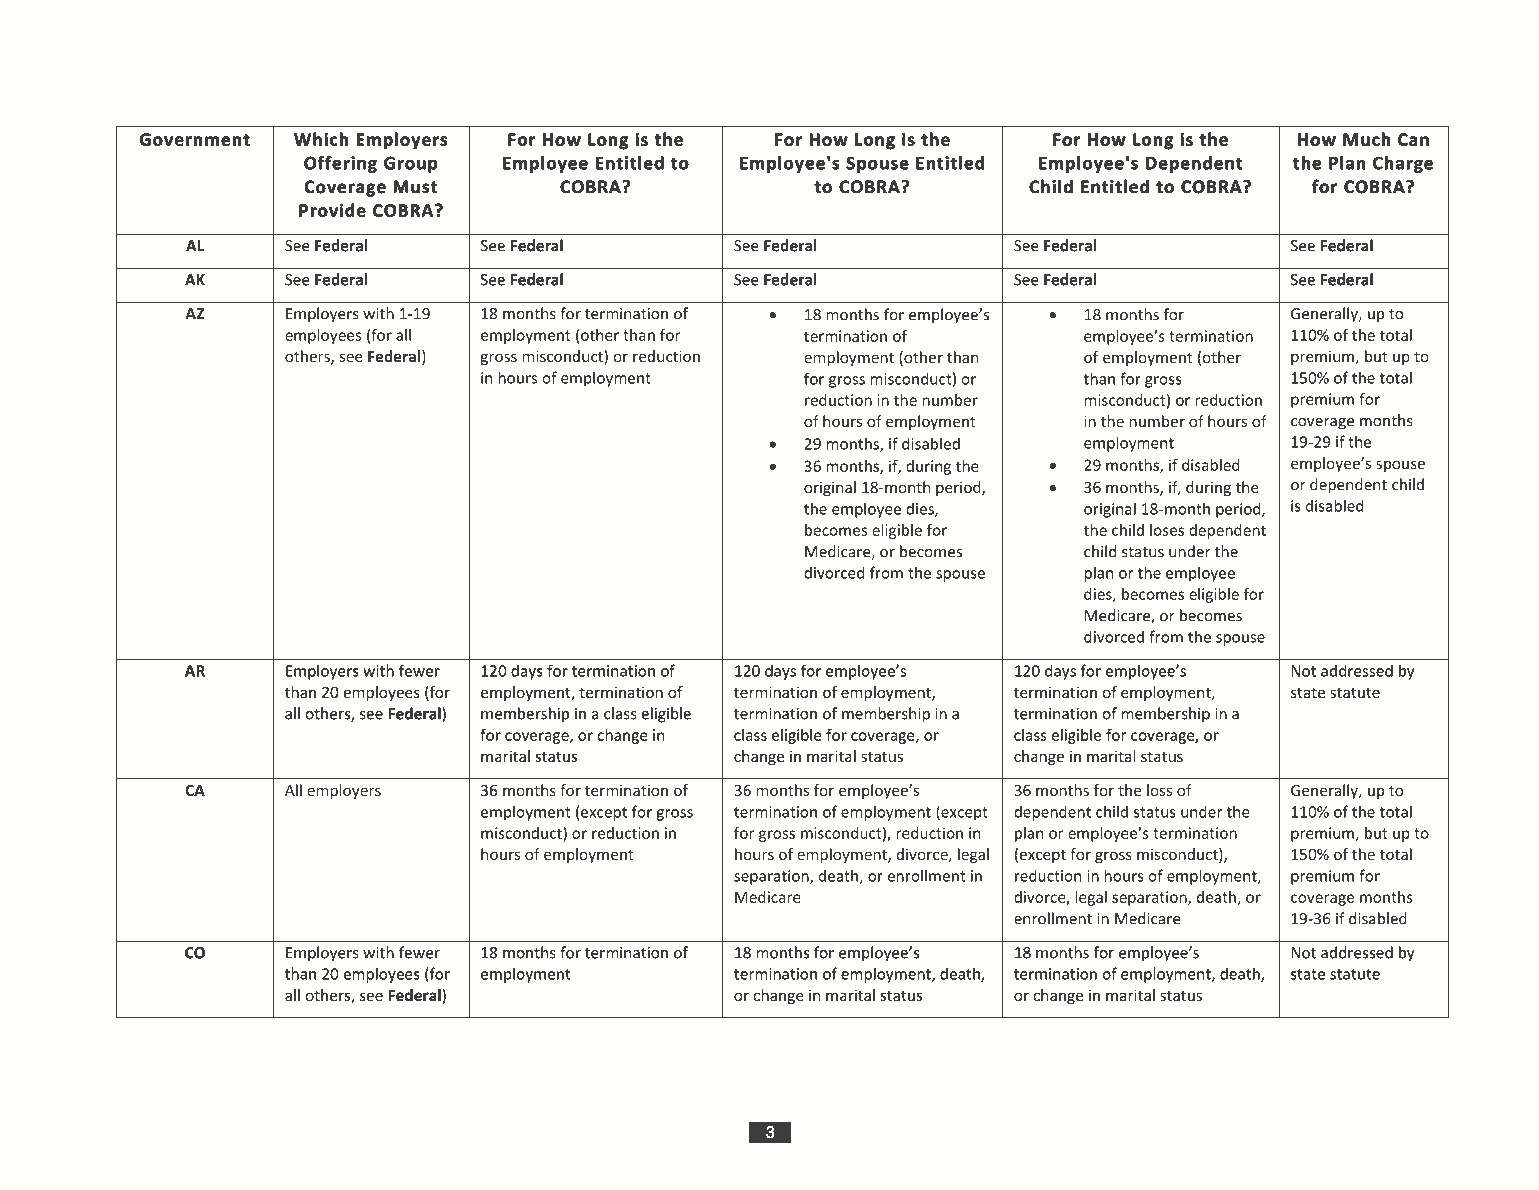 The width and height of the screenshot is (1539, 1190). I want to click on Must, so click(415, 186).
